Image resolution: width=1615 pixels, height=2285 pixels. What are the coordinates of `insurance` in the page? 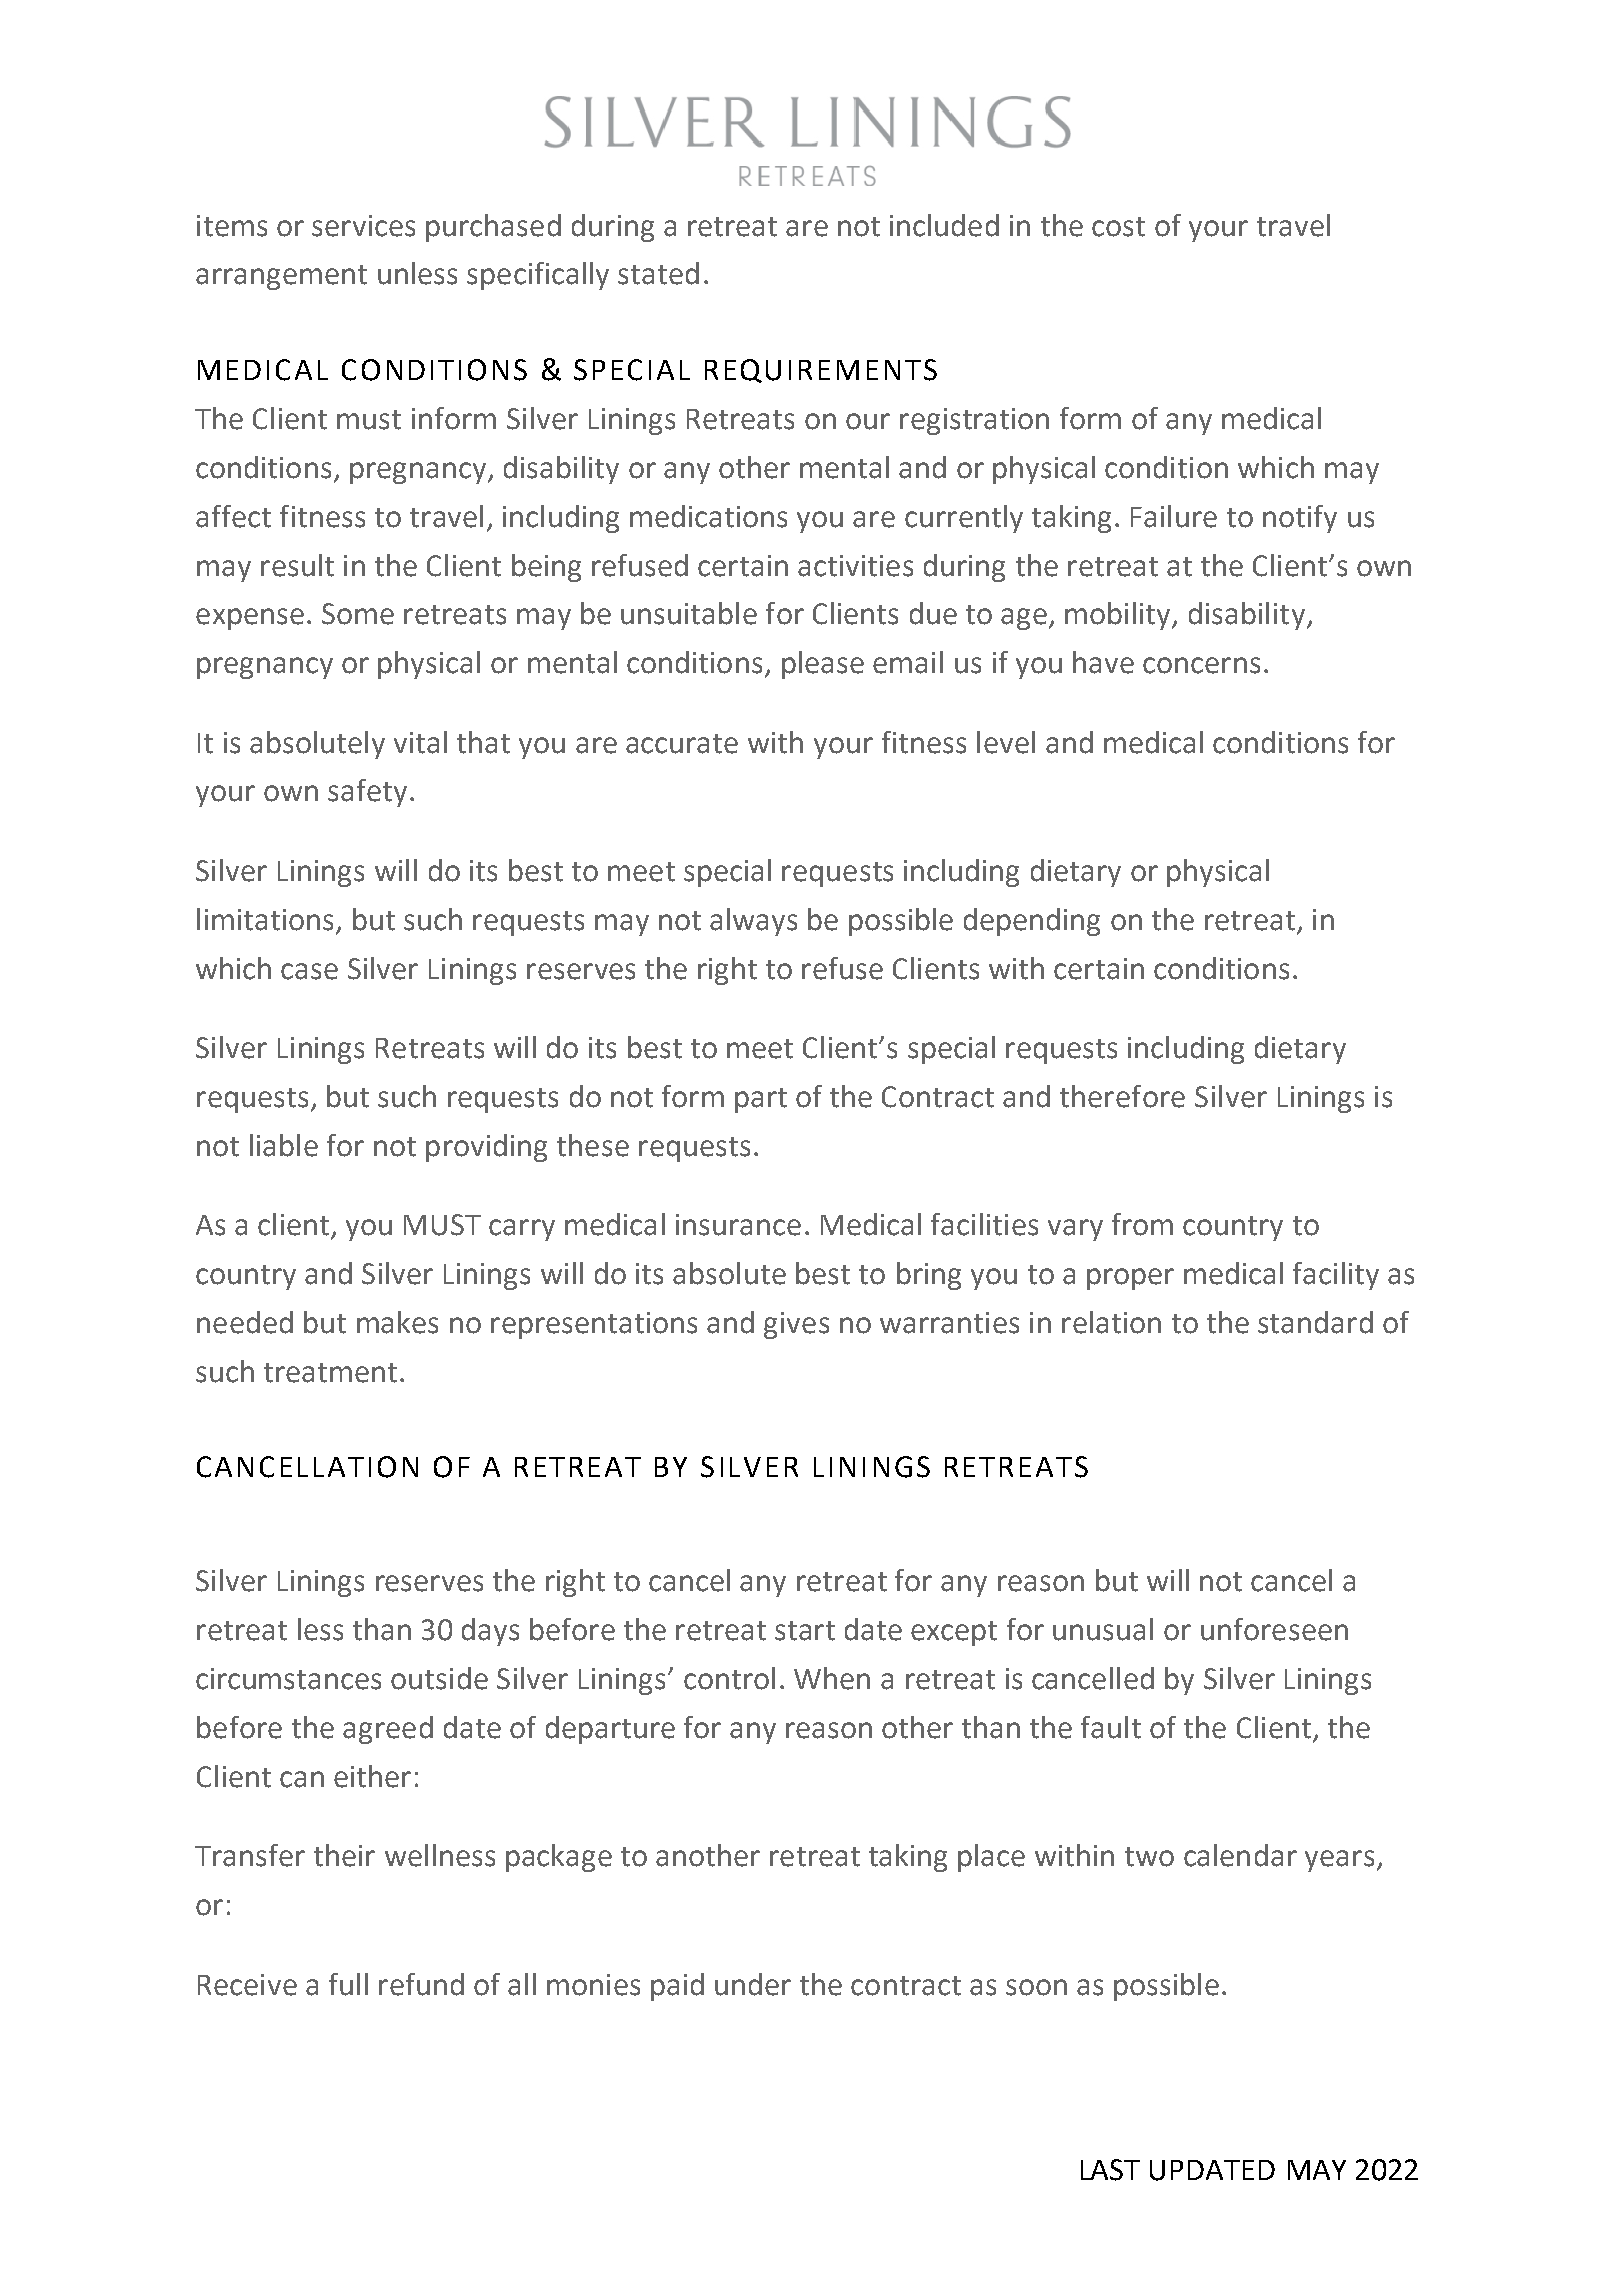 It's located at (738, 1225).
